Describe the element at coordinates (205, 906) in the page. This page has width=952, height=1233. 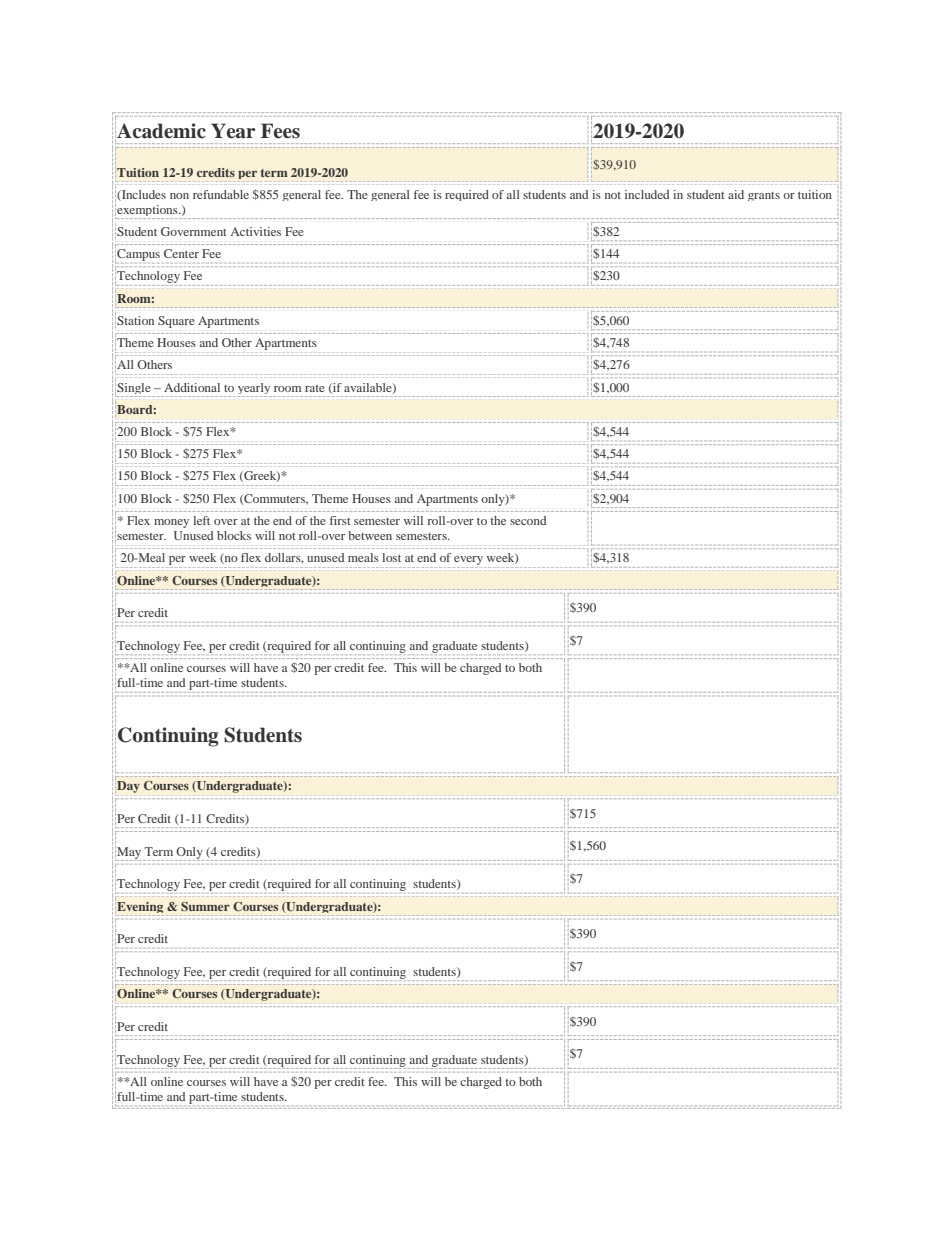
I see `Summer` at that location.
